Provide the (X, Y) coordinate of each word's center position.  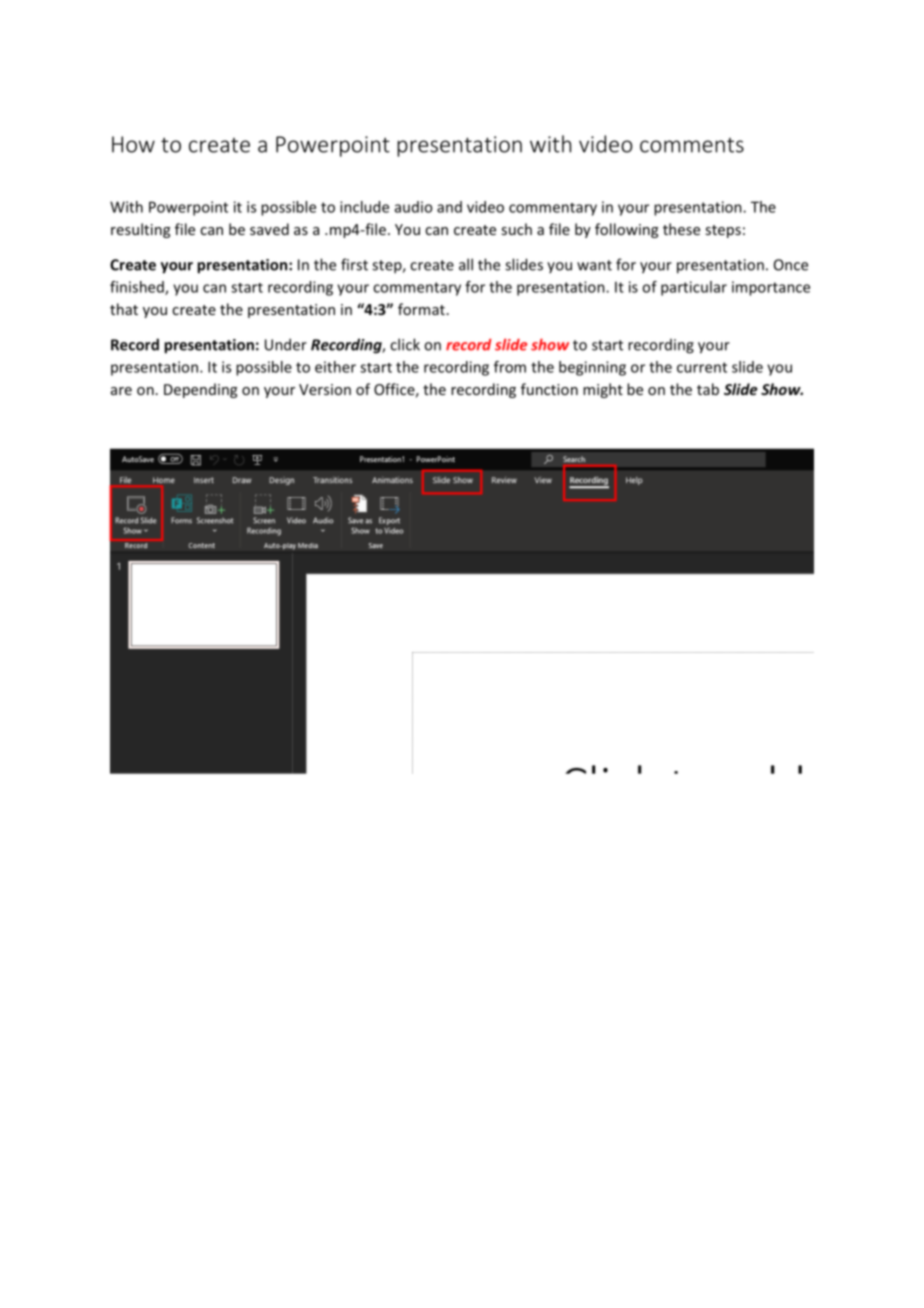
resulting (140, 230)
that (124, 309)
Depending (200, 390)
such (516, 229)
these (681, 229)
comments (692, 145)
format (421, 309)
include (364, 207)
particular (694, 288)
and (449, 207)
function (549, 389)
